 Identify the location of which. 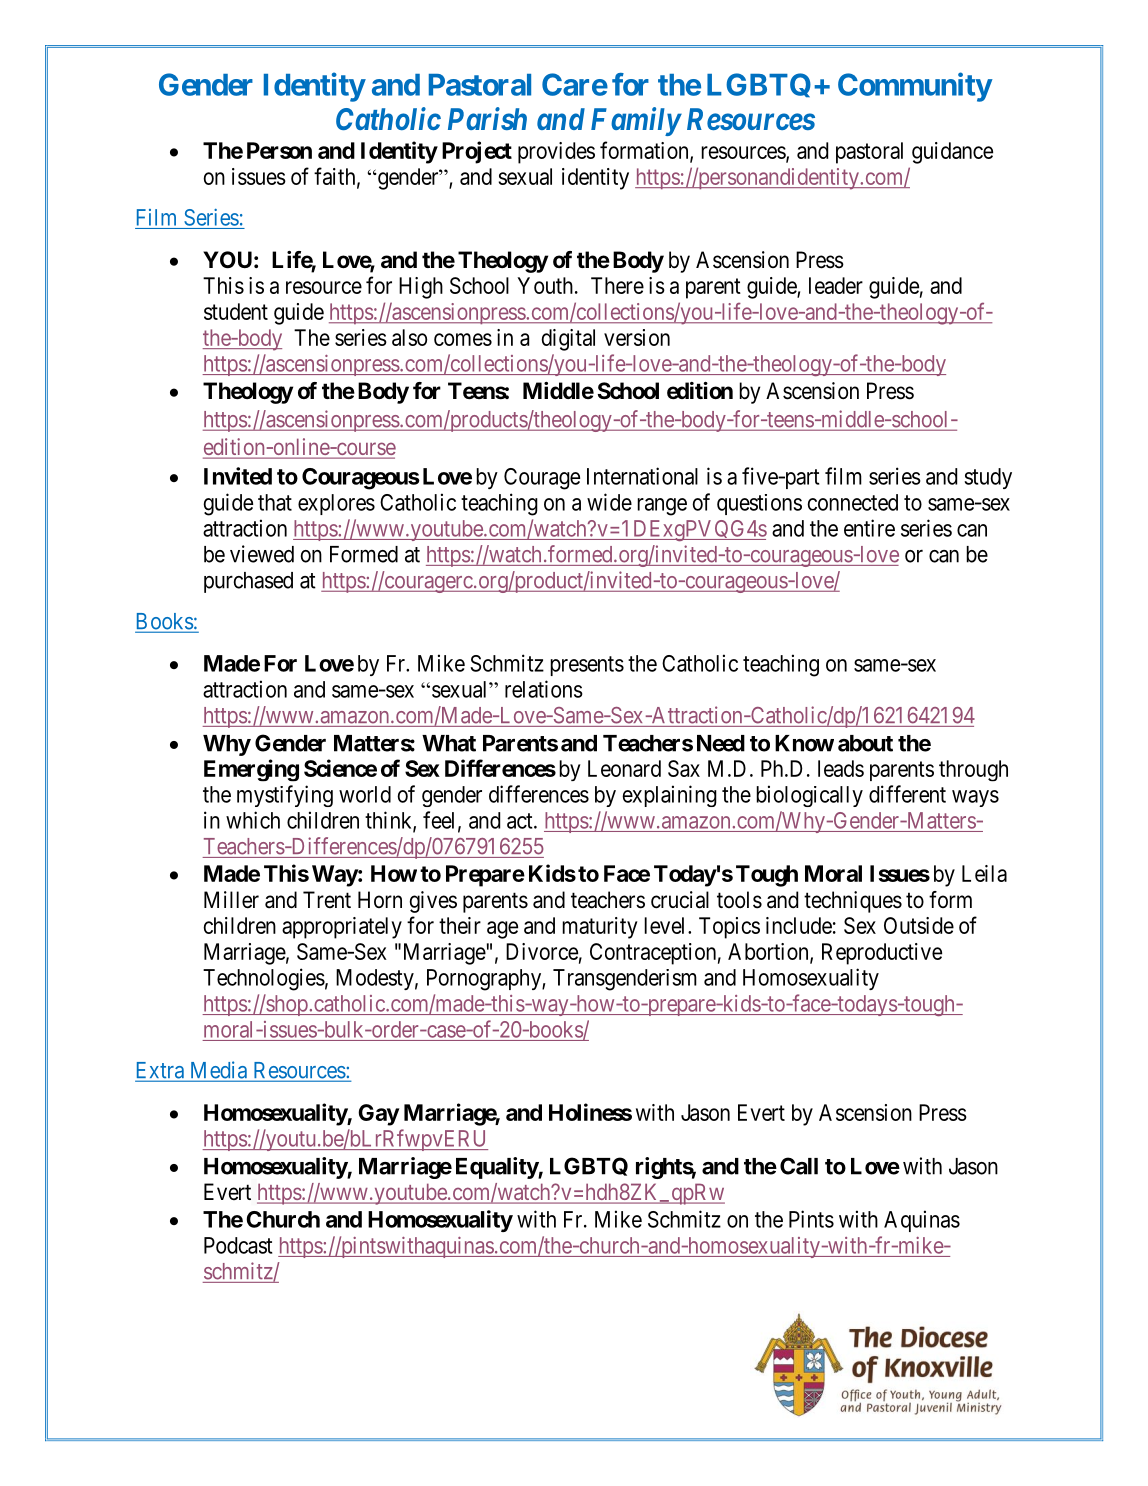
(253, 820).
